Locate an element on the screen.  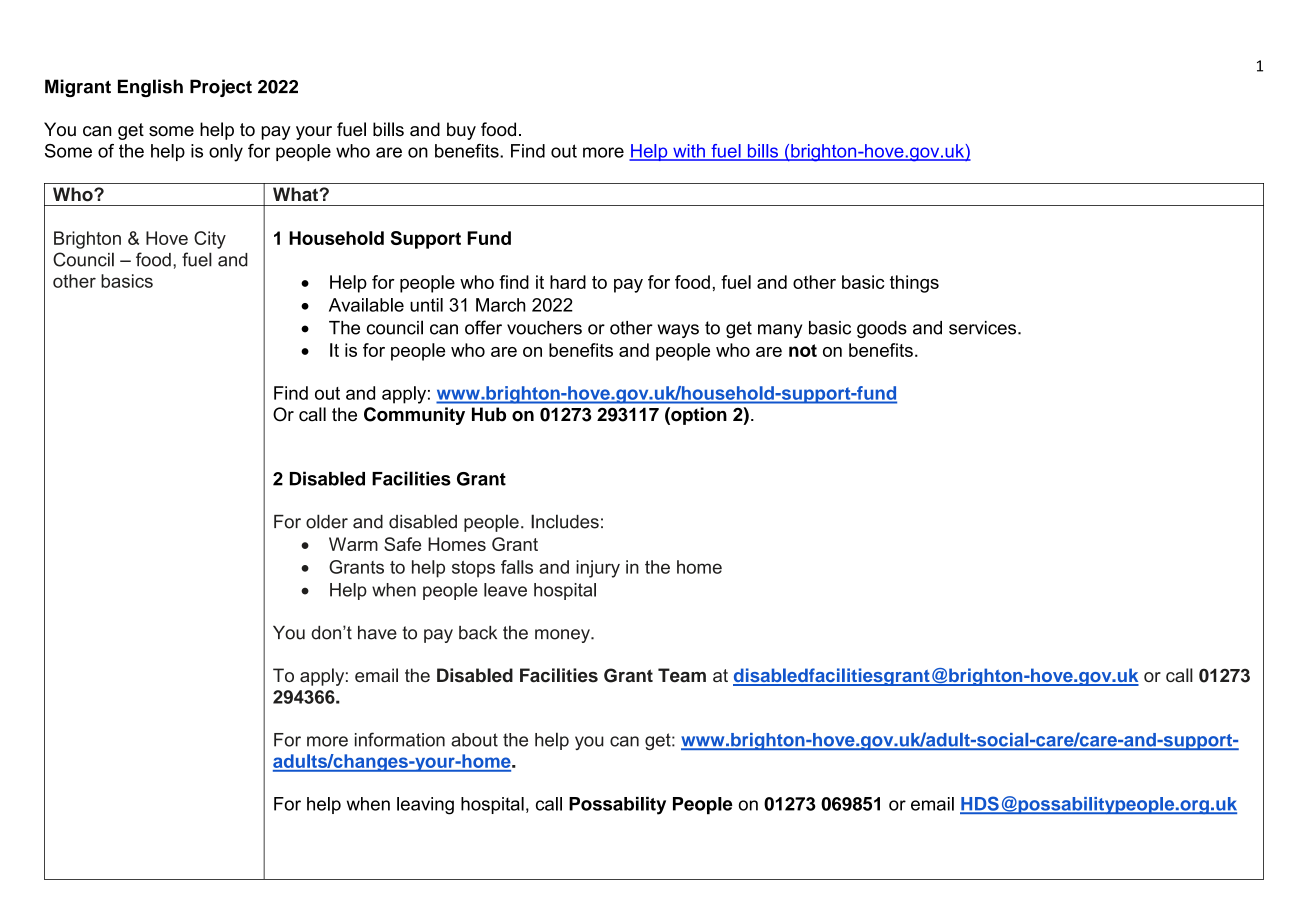
leaving is located at coordinates (425, 806).
